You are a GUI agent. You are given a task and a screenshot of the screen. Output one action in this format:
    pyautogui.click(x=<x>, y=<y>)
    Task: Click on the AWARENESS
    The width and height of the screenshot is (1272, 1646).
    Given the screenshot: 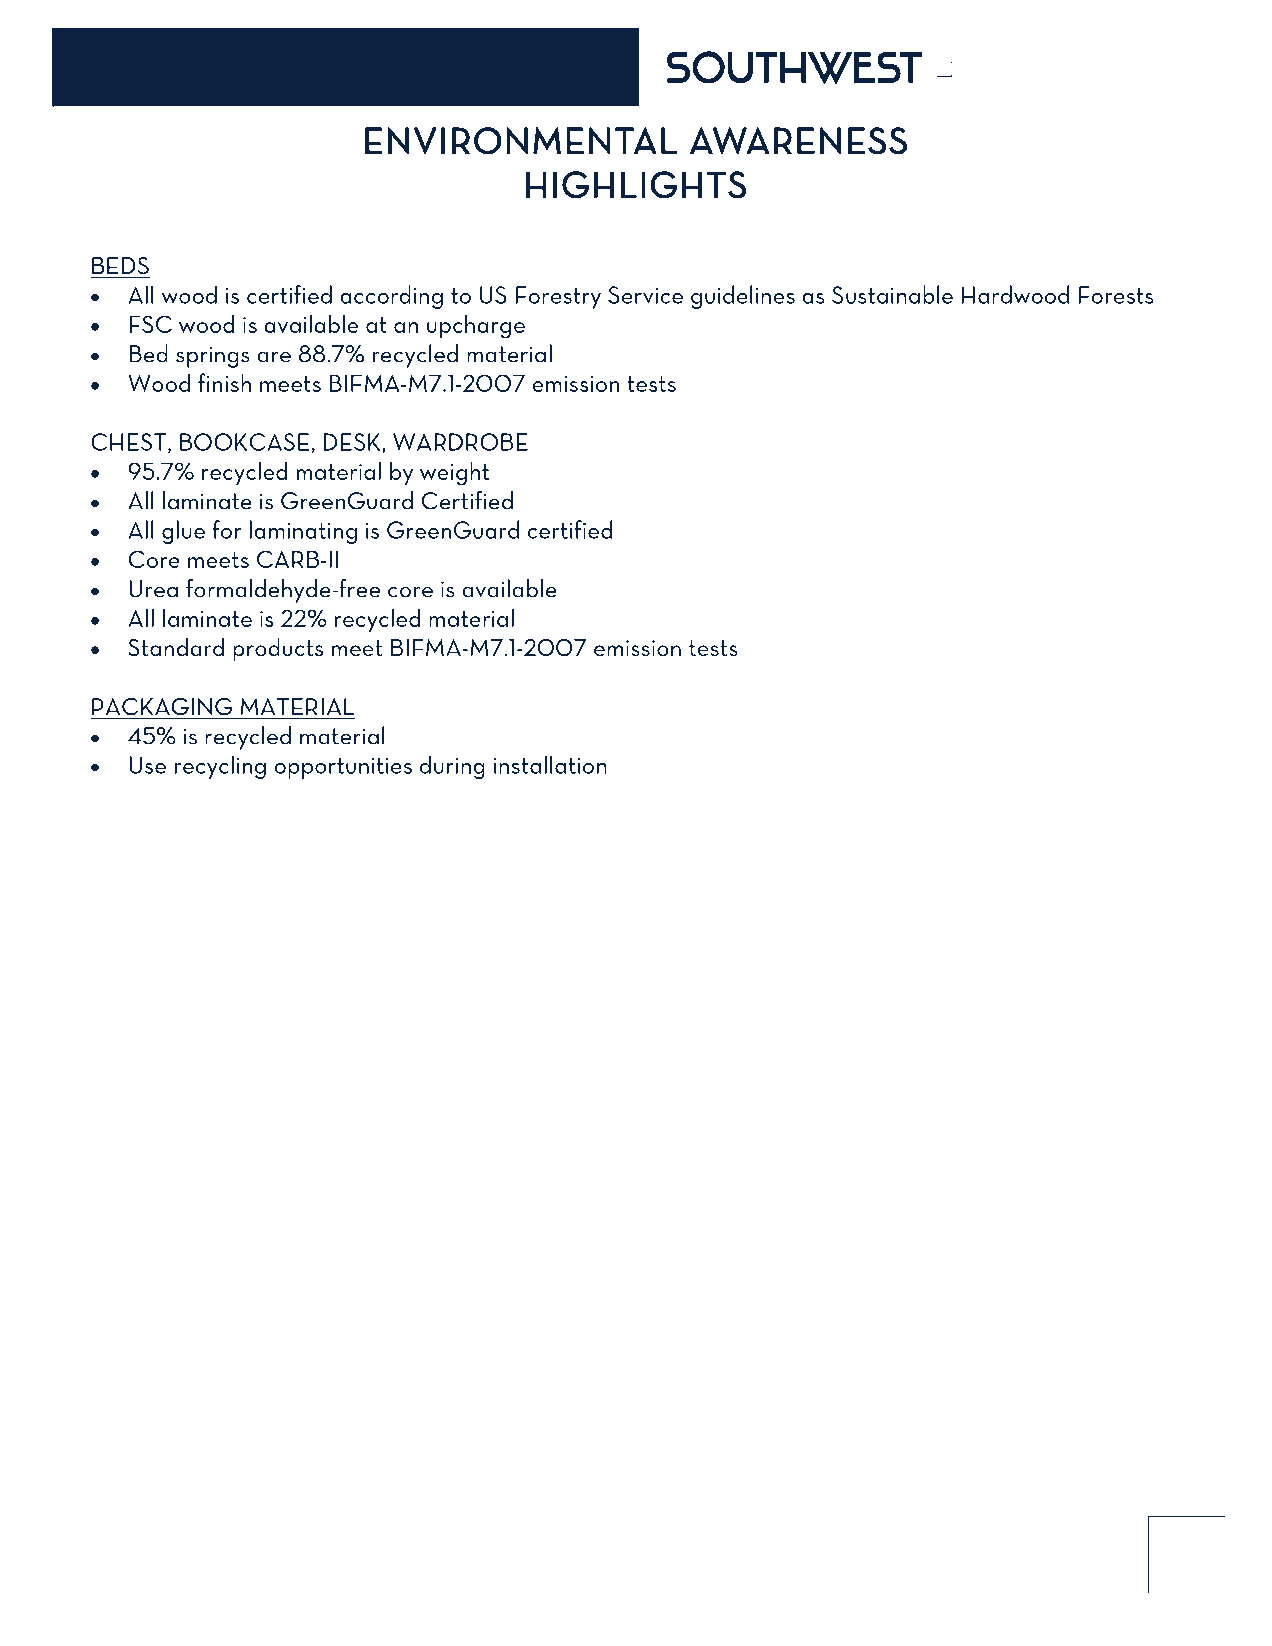 What is the action you would take?
    pyautogui.click(x=798, y=141)
